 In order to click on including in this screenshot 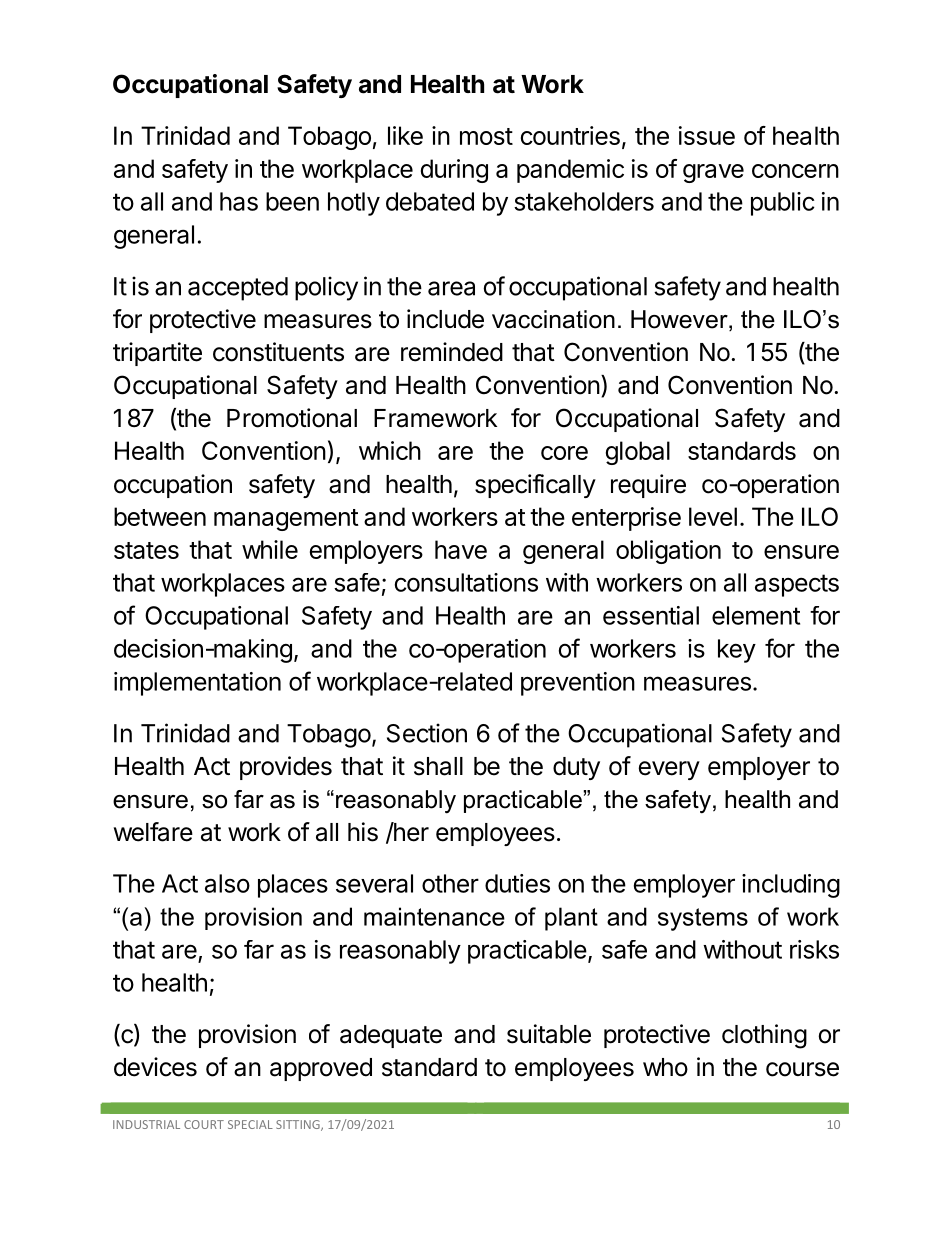, I will do `click(791, 886)`.
